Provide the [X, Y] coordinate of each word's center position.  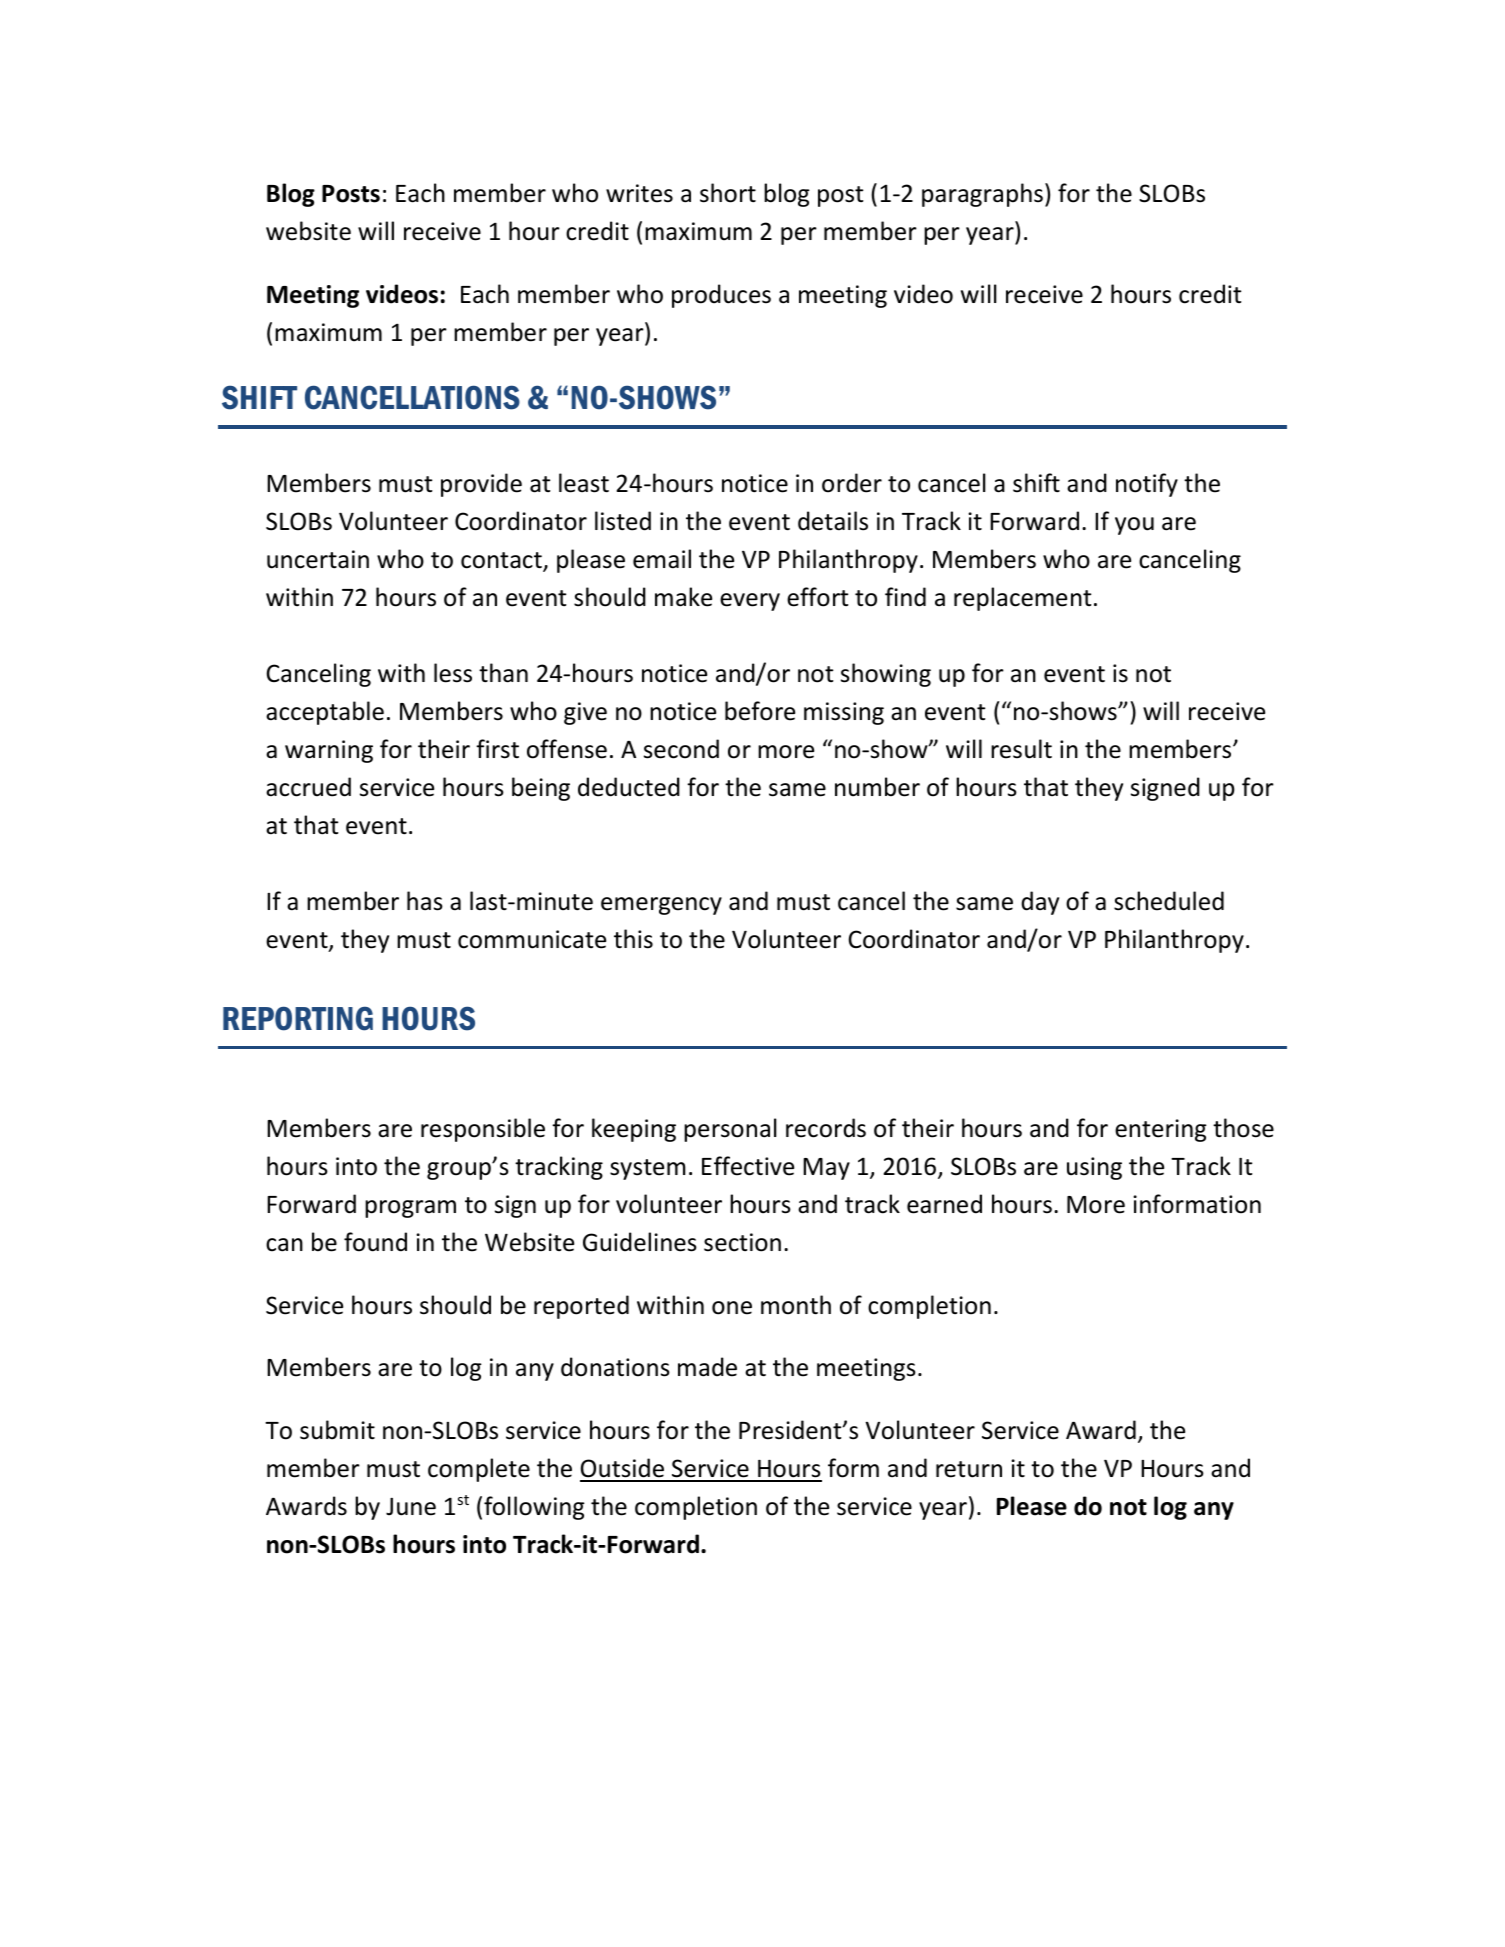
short [728, 193]
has [425, 901]
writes [639, 193]
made [707, 1367]
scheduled [1169, 901]
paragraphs [982, 195]
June [411, 1507]
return [969, 1469]
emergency [661, 906]
